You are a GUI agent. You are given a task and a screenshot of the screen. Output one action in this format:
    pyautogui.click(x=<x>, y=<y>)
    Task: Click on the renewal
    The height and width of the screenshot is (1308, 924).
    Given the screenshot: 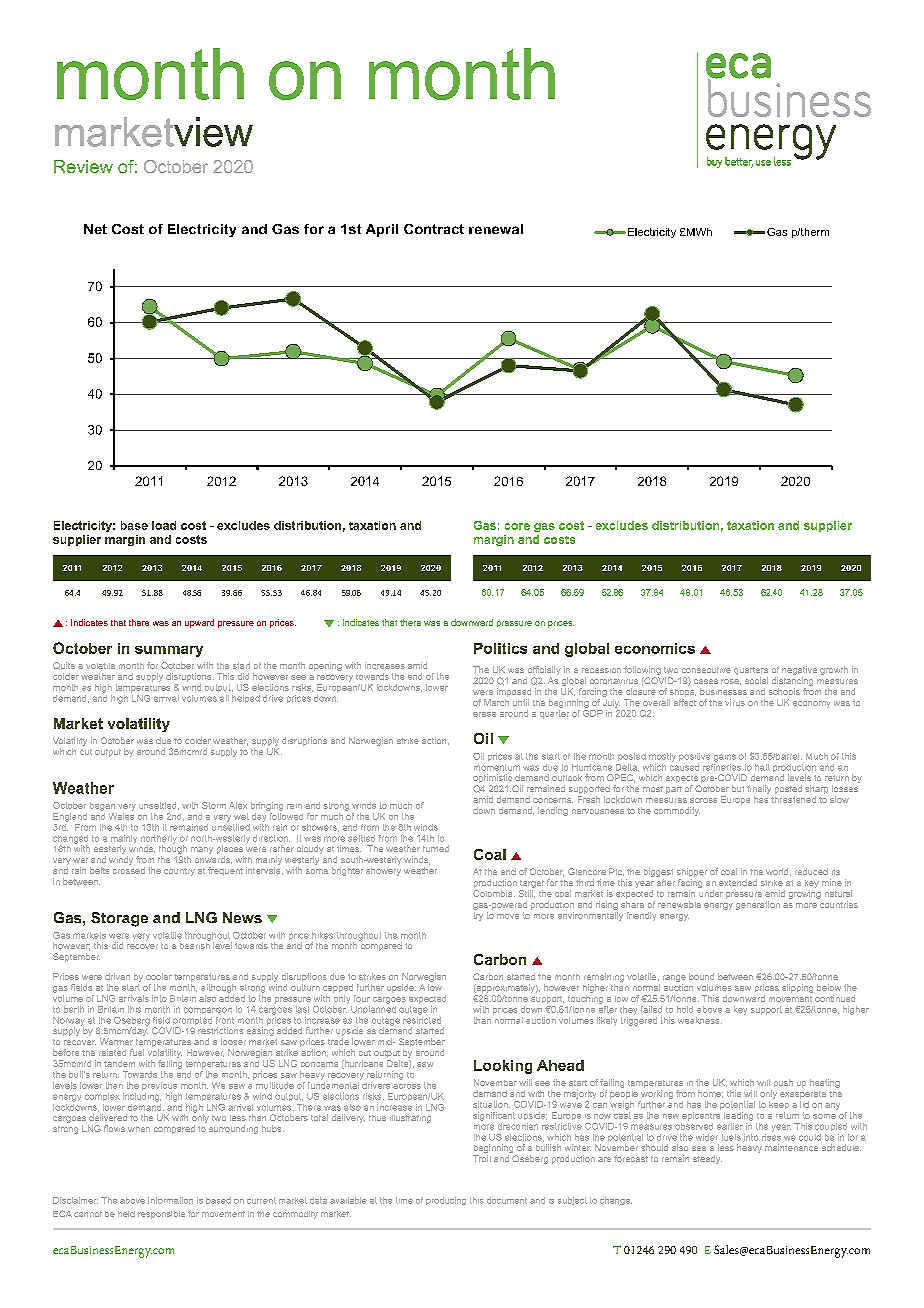 What is the action you would take?
    pyautogui.click(x=496, y=229)
